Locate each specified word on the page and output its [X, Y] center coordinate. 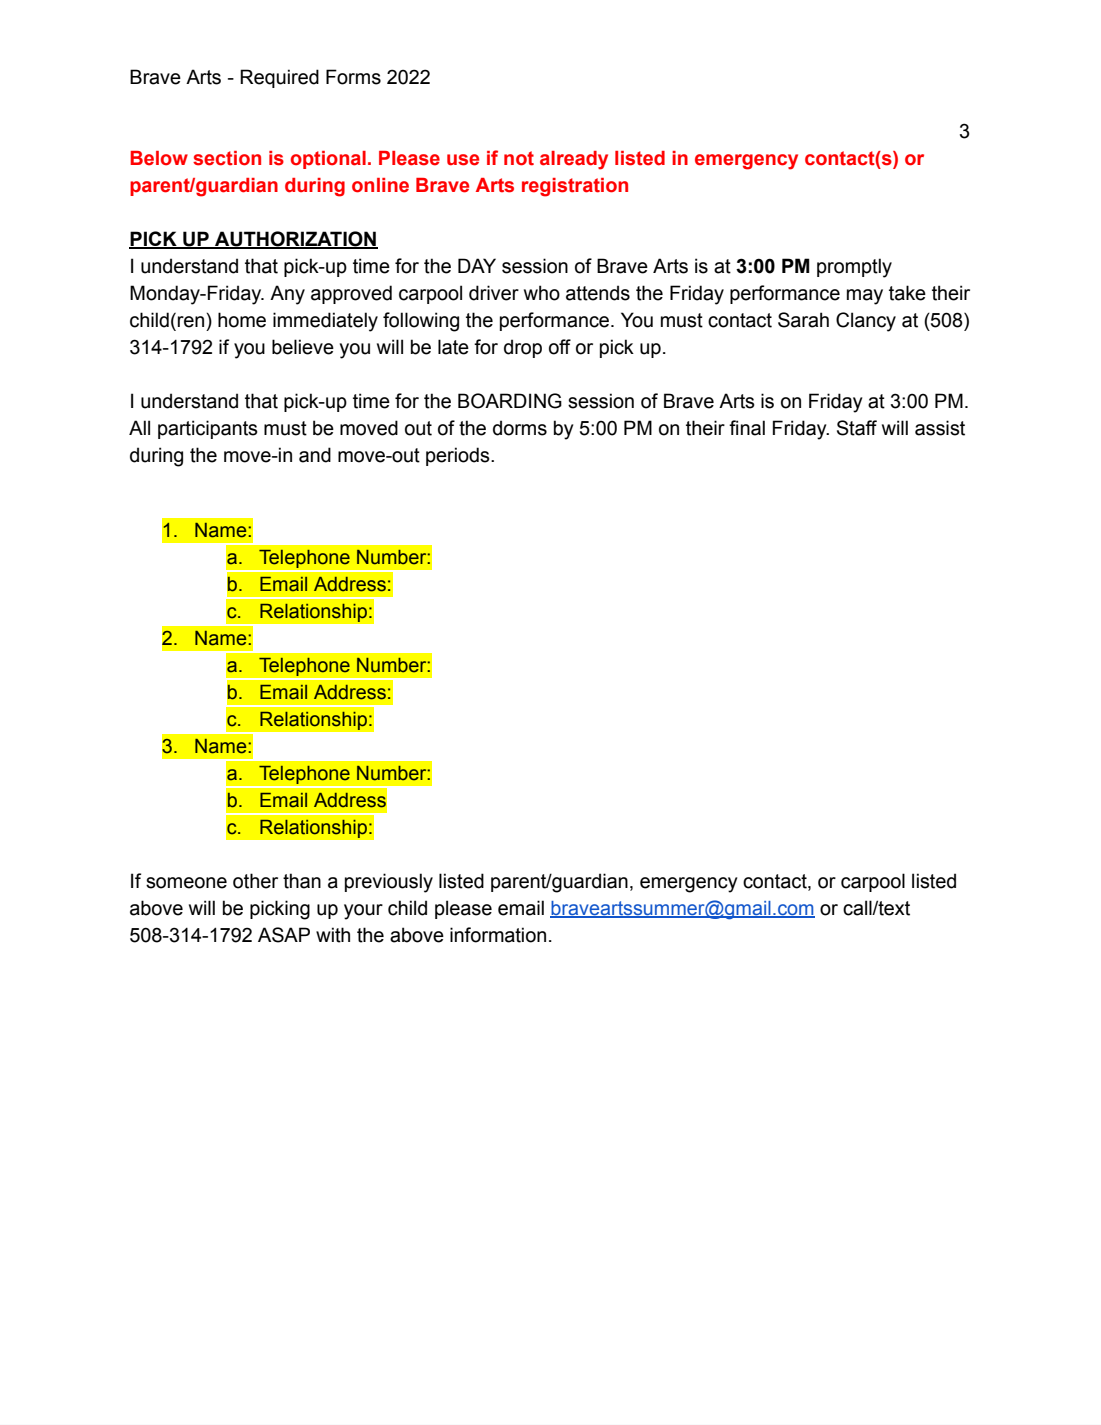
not [519, 158]
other [255, 881]
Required [279, 78]
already [574, 160]
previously [389, 883]
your [363, 912]
